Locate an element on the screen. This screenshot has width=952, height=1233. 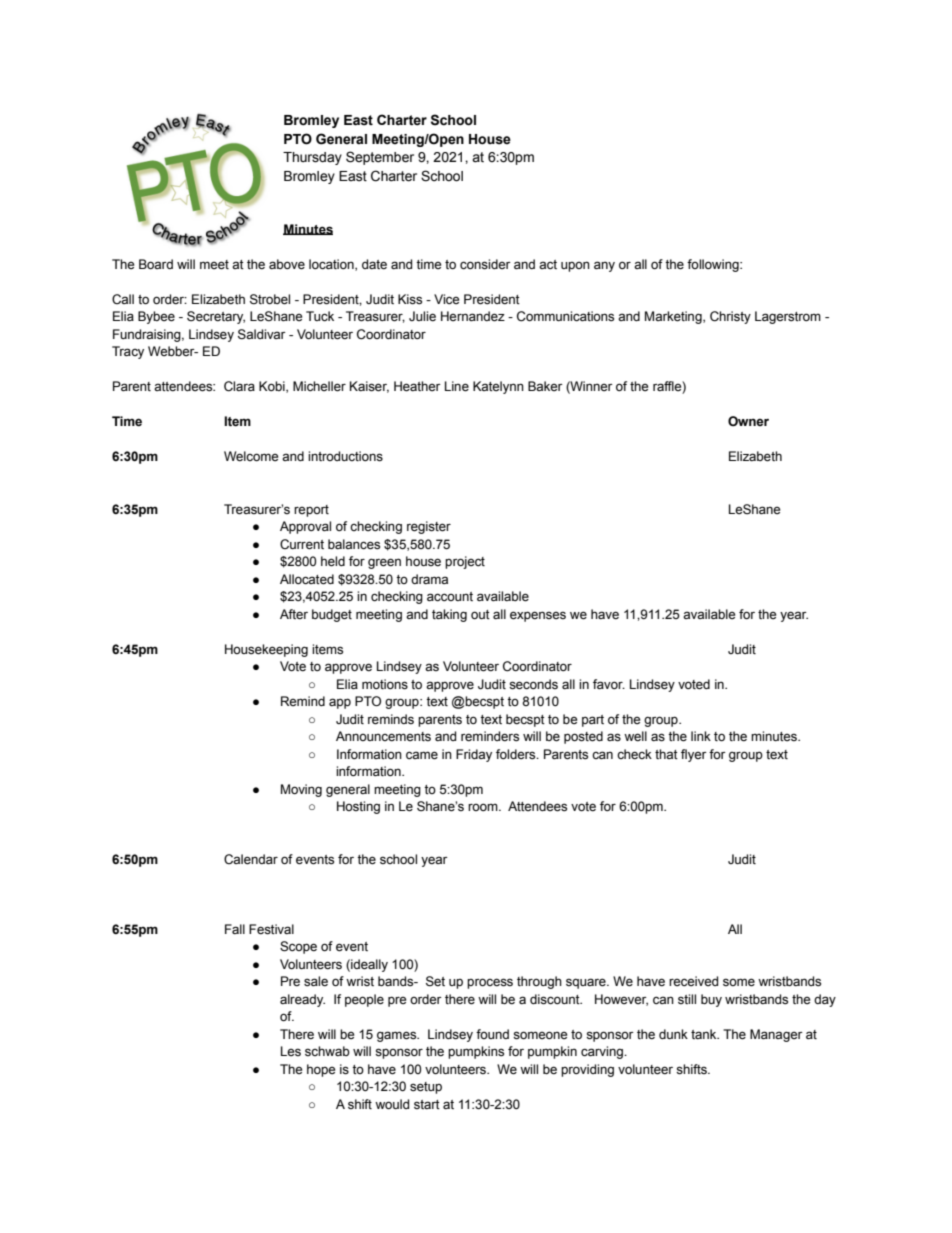
favor is located at coordinates (609, 684).
